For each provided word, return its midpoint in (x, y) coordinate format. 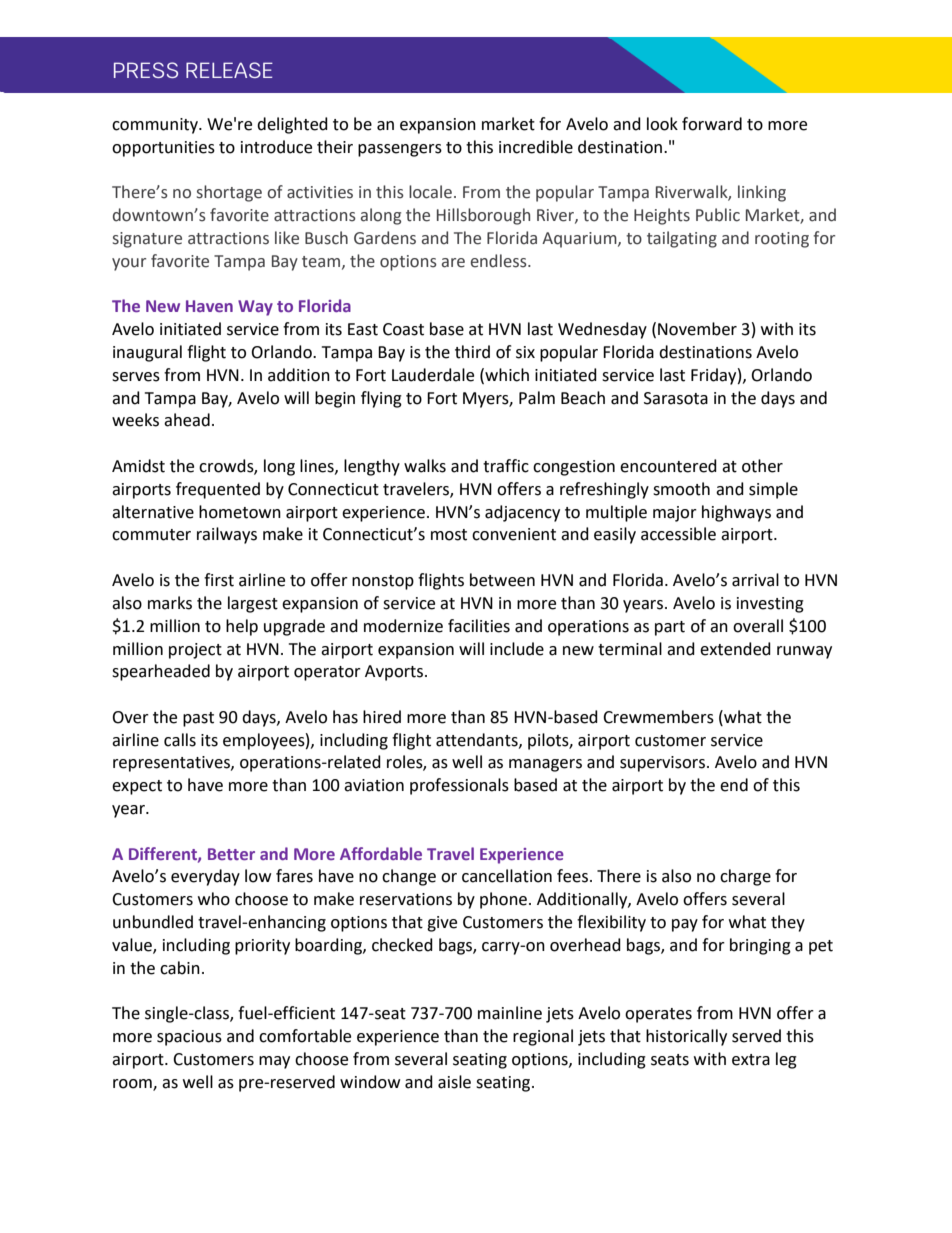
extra (751, 1060)
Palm (537, 398)
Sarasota (676, 398)
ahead (187, 420)
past (198, 719)
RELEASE (229, 70)
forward (712, 124)
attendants (478, 740)
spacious (189, 1038)
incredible (536, 147)
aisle (454, 1082)
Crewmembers (658, 717)
